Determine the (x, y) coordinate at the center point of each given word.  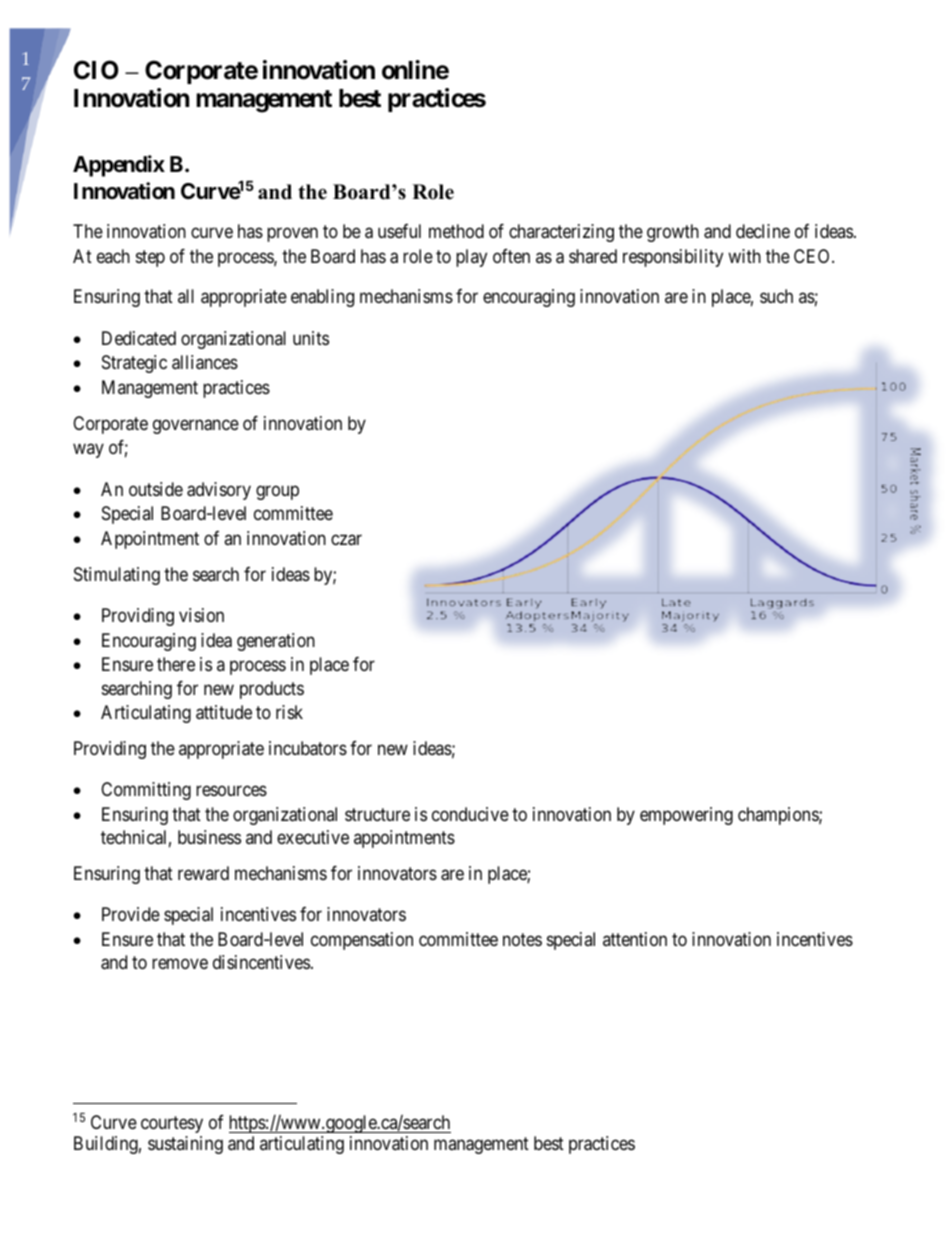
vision (201, 615)
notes (522, 939)
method (456, 231)
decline (763, 231)
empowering (686, 816)
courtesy (172, 1124)
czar (346, 540)
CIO (96, 70)
